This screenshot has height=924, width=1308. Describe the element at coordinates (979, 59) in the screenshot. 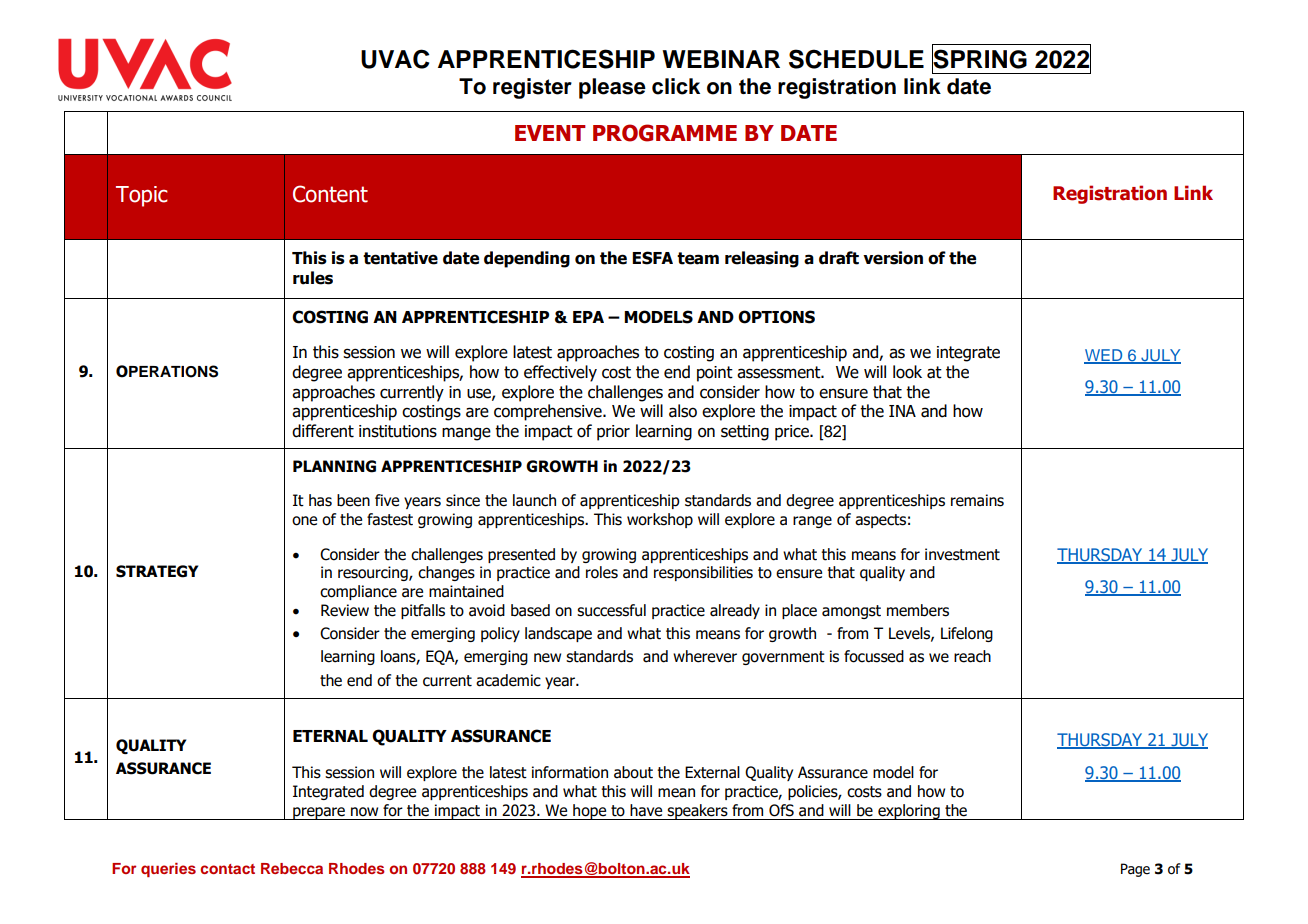

I see `SPRING` at that location.
